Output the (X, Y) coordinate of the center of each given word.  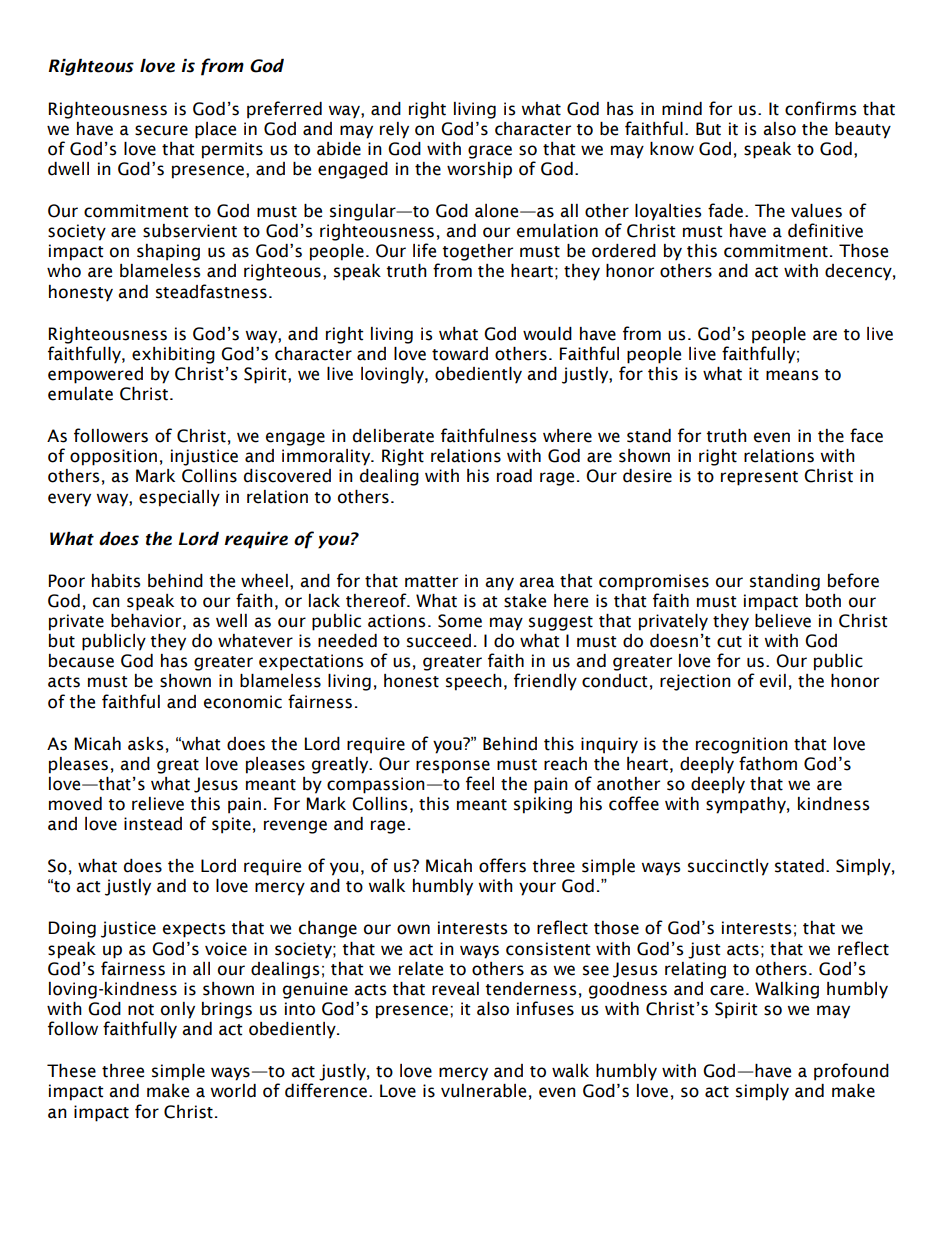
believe (783, 621)
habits (116, 581)
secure (161, 130)
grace (490, 152)
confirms (821, 108)
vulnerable (483, 1091)
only (178, 1010)
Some (460, 621)
